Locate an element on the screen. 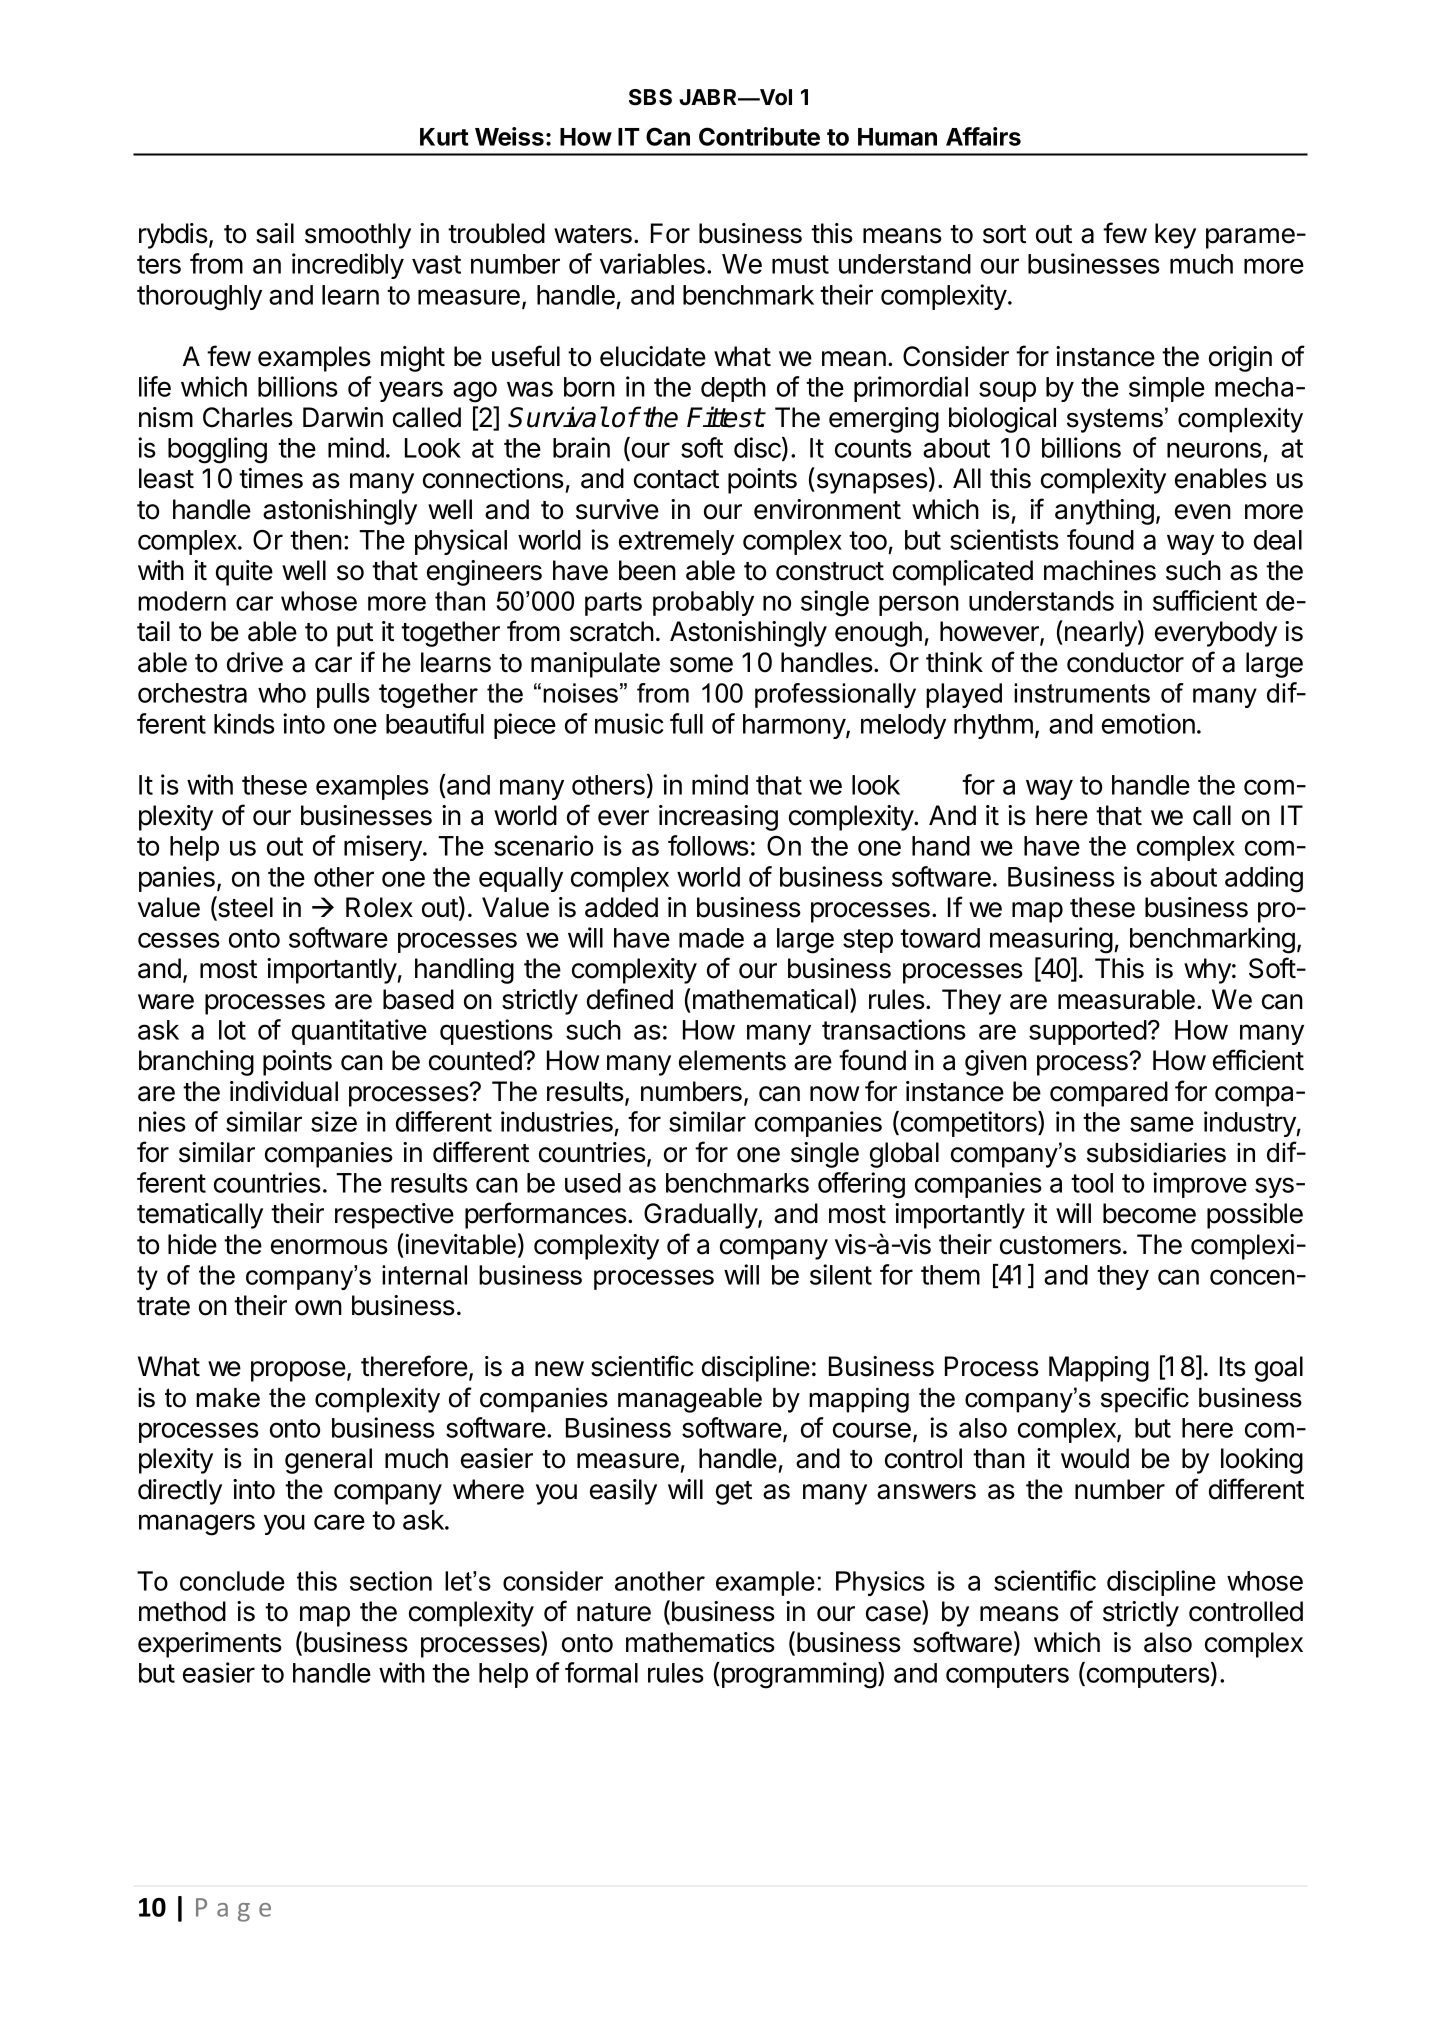 This screenshot has height=2038, width=1441. nature is located at coordinates (614, 1612).
